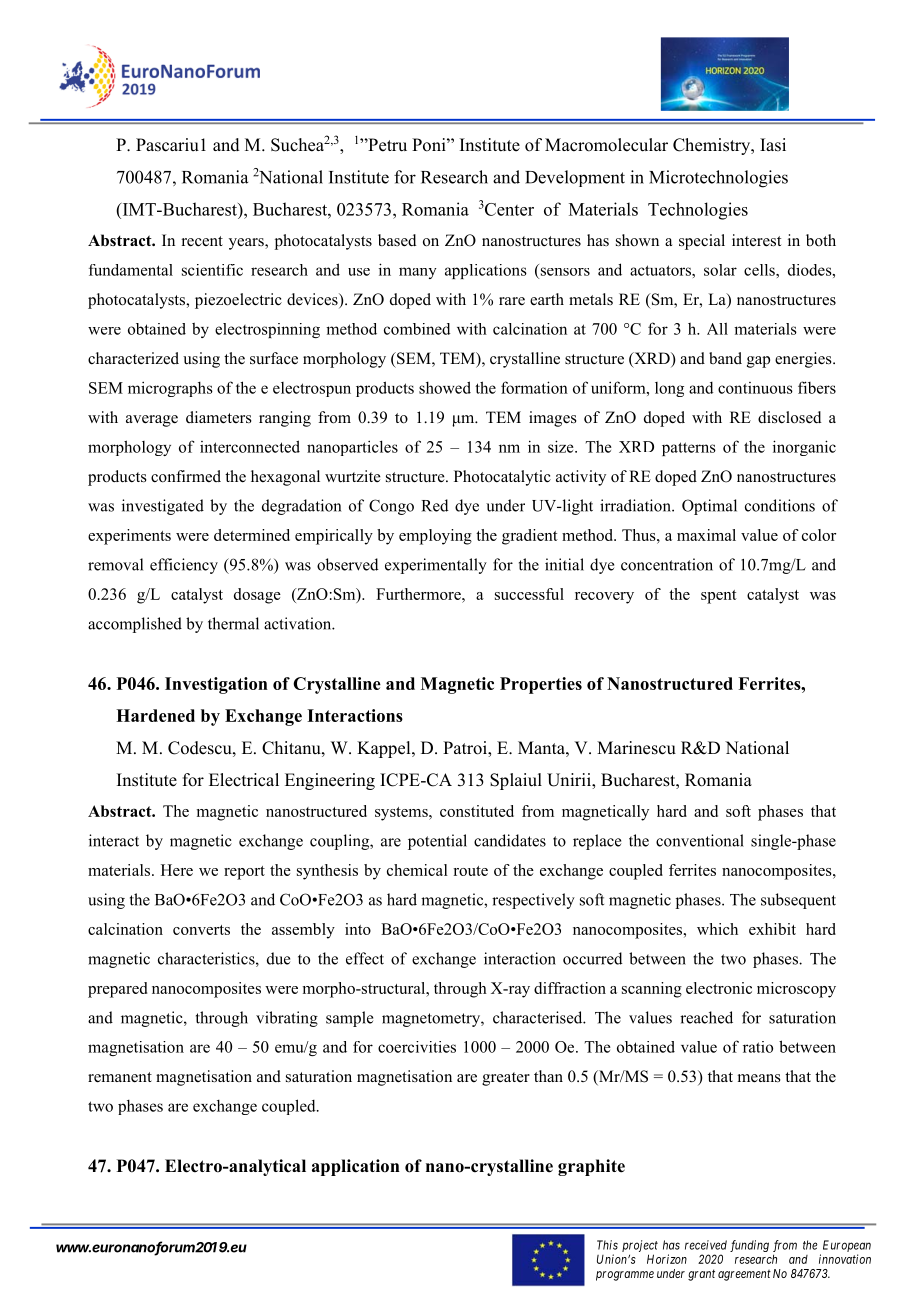  I want to click on This, so click(607, 1245).
